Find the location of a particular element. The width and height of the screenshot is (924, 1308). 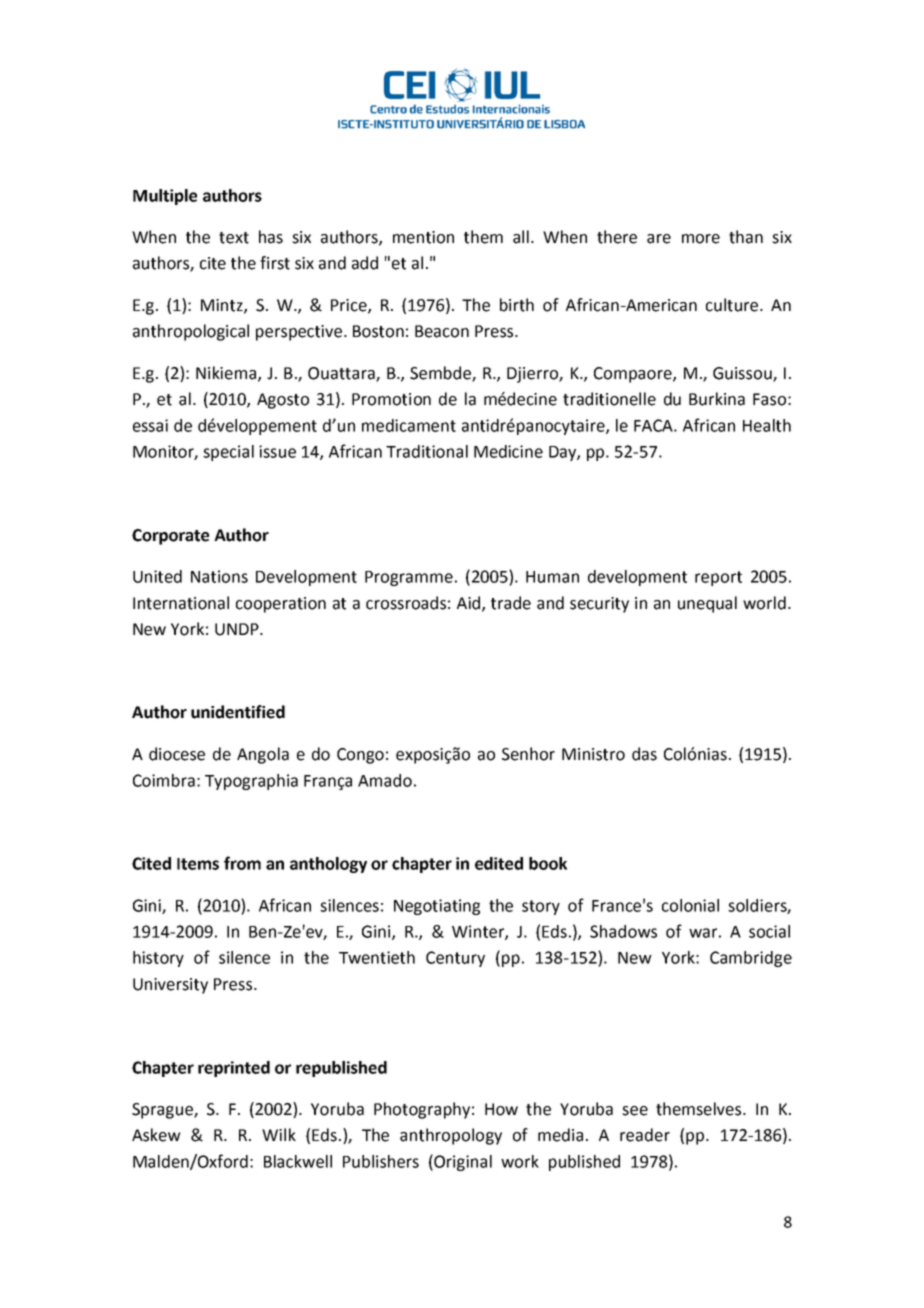

more is located at coordinates (701, 239).
